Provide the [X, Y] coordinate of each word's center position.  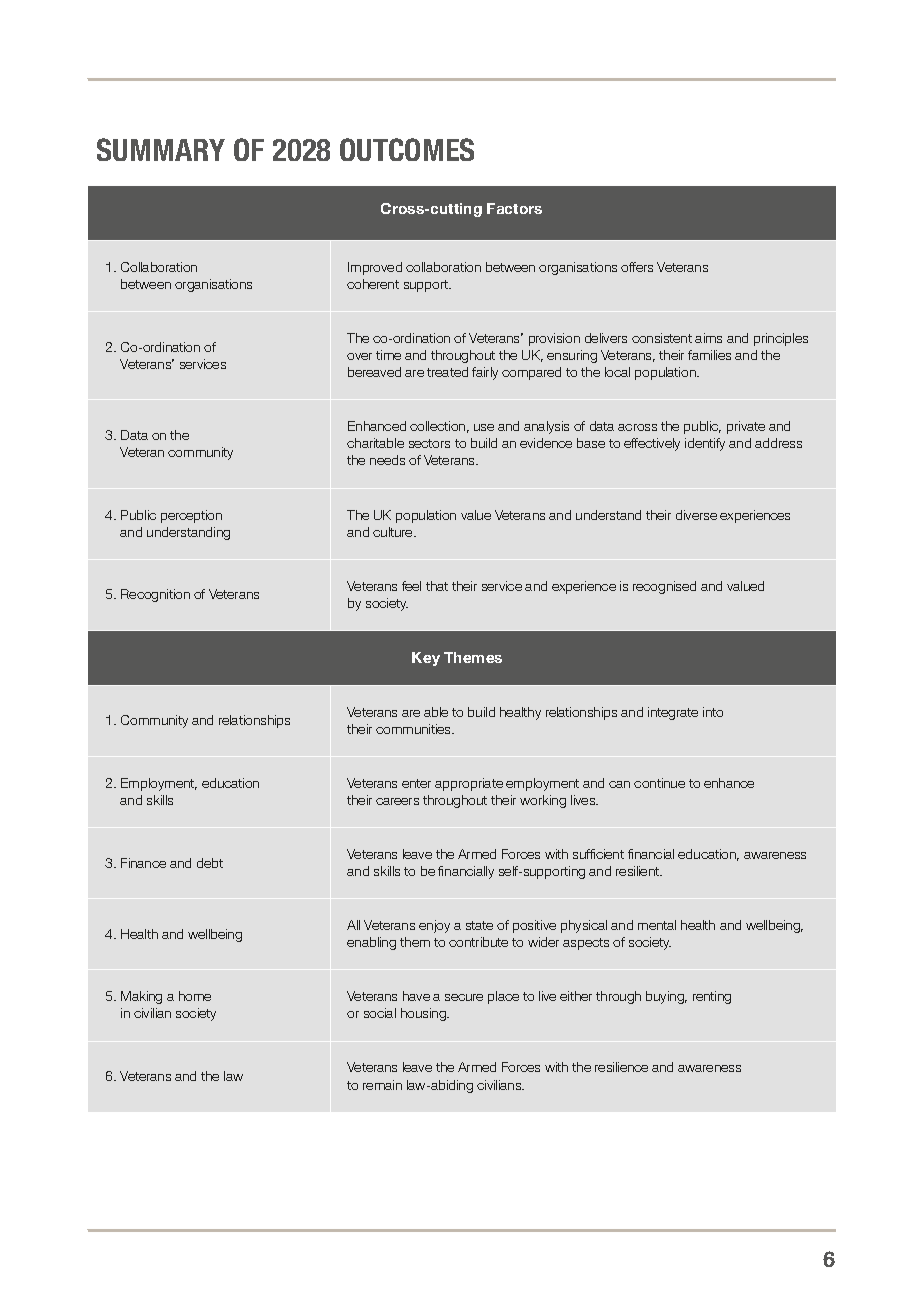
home [195, 996]
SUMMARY [161, 149]
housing [424, 1014]
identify [705, 444]
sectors [429, 443]
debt [210, 863]
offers [637, 267]
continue [659, 783]
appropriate [469, 784]
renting [712, 997]
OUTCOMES [407, 149]
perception [191, 516]
